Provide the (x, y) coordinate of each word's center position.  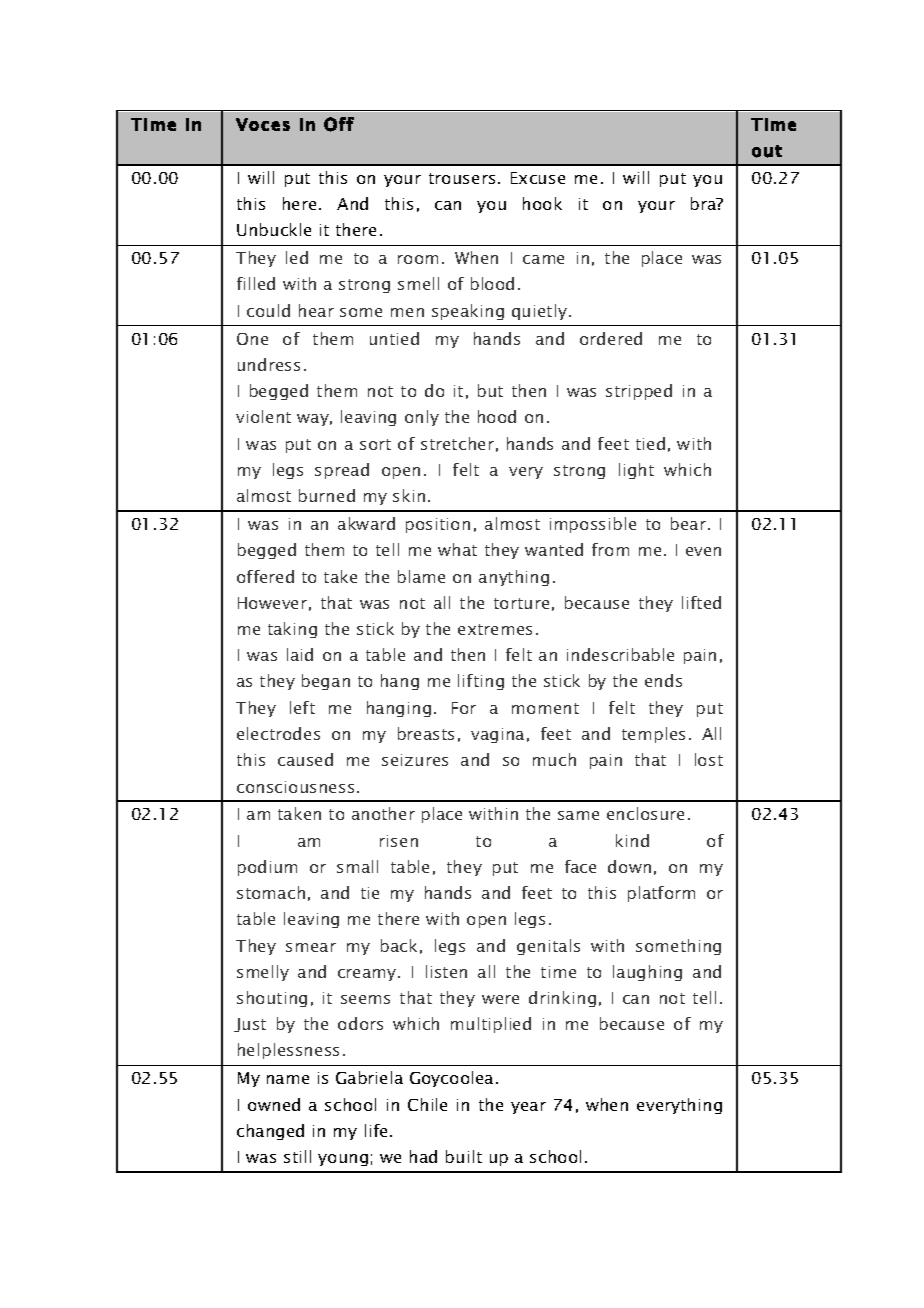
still (297, 1156)
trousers (462, 178)
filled (256, 283)
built (464, 1156)
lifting (481, 682)
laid (300, 654)
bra (704, 203)
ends (663, 680)
